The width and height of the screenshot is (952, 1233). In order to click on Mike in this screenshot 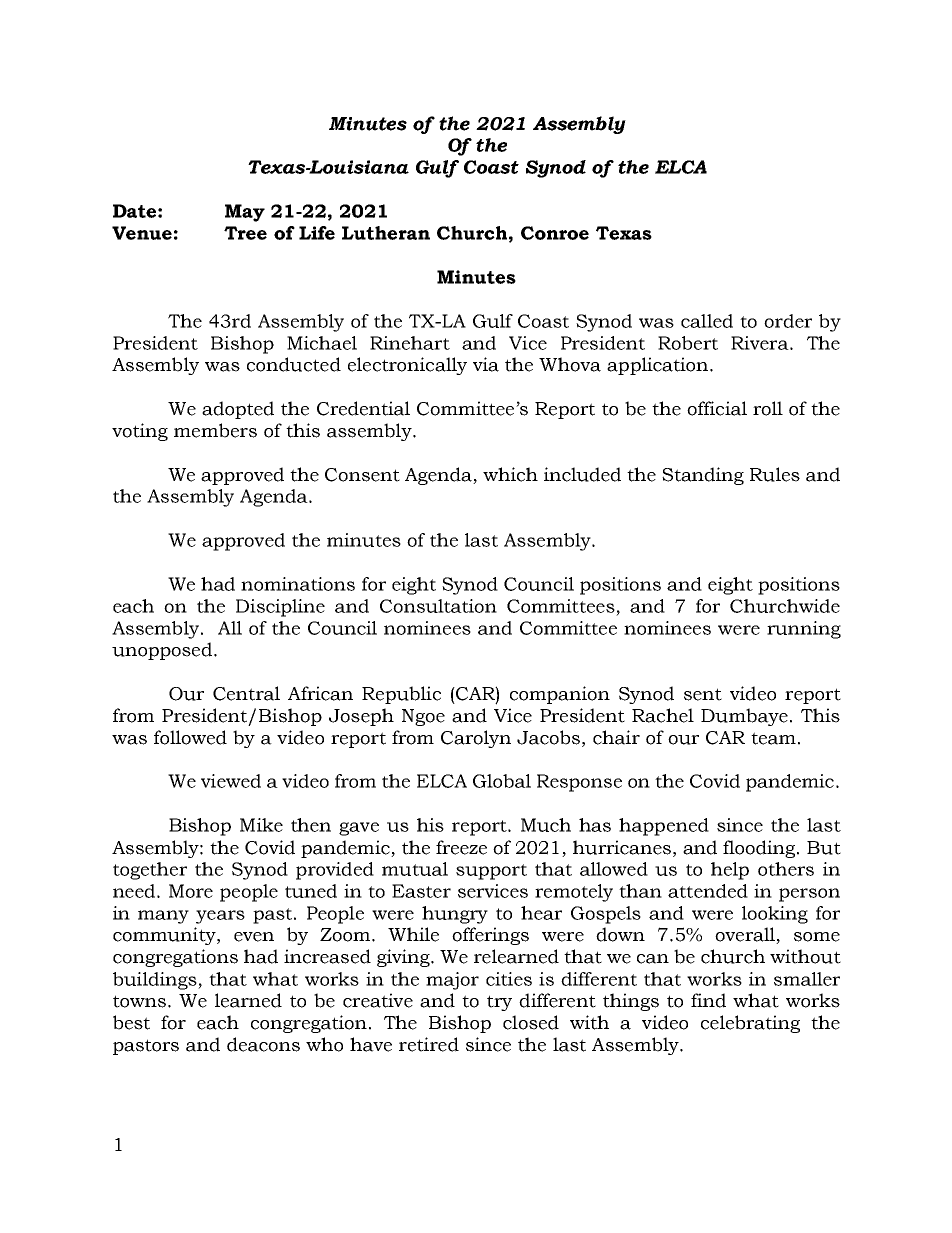, I will do `click(261, 825)`.
